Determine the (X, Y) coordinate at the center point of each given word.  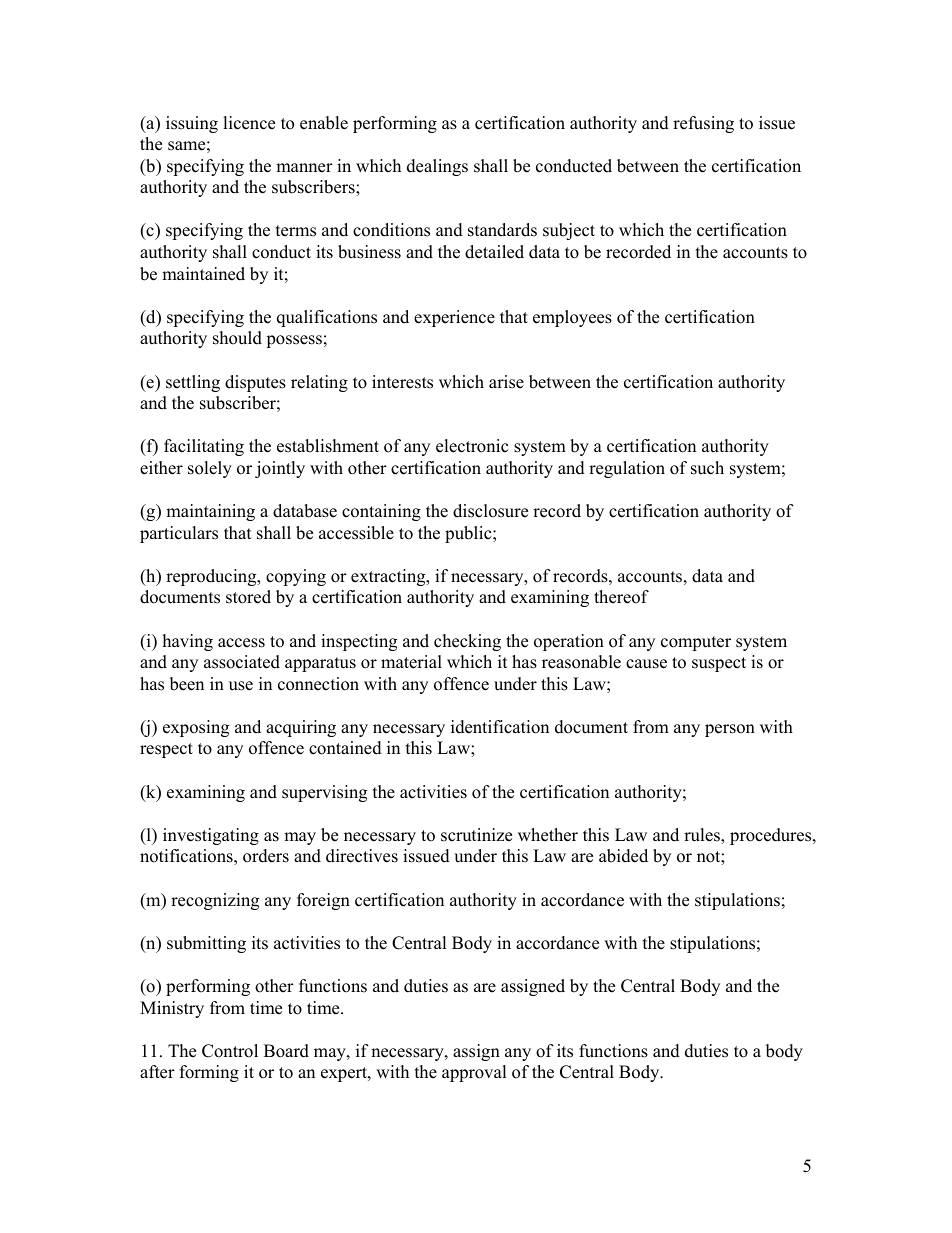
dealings (437, 167)
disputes (255, 383)
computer (696, 643)
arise (506, 382)
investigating (211, 836)
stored (248, 597)
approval (474, 1073)
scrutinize (476, 835)
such (707, 468)
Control (230, 1051)
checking (467, 642)
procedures (772, 836)
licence (249, 123)
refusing (703, 124)
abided (623, 856)
